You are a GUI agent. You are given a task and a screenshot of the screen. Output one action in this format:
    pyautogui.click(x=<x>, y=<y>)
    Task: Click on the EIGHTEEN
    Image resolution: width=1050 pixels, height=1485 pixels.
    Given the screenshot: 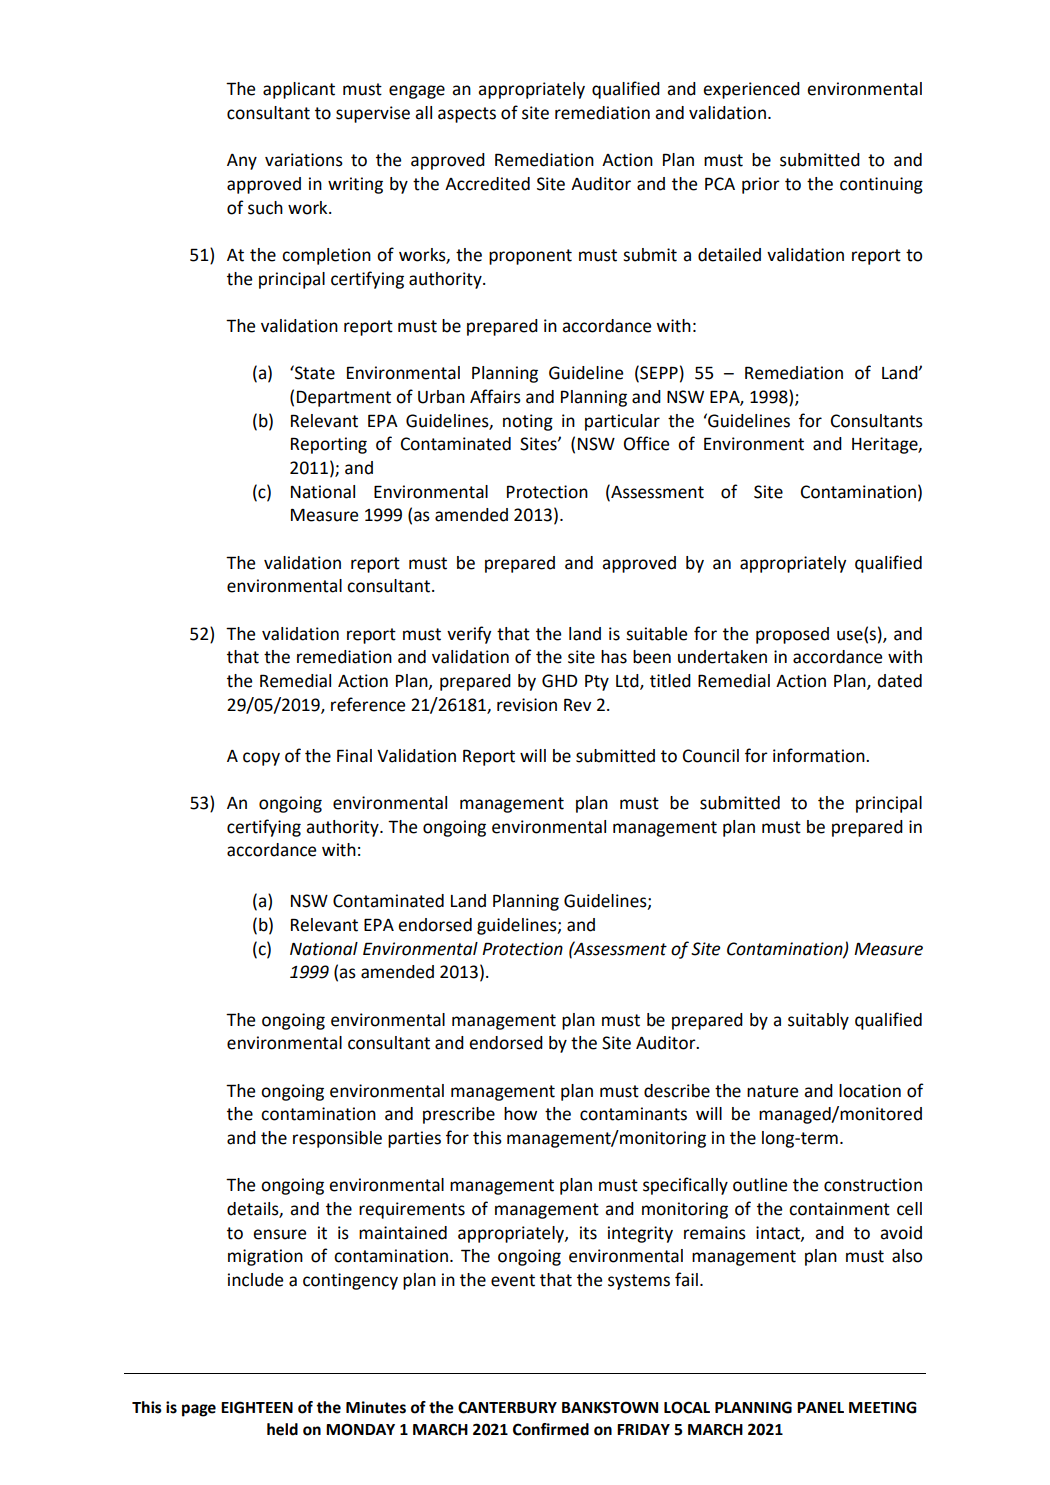 What is the action you would take?
    pyautogui.click(x=257, y=1407)
